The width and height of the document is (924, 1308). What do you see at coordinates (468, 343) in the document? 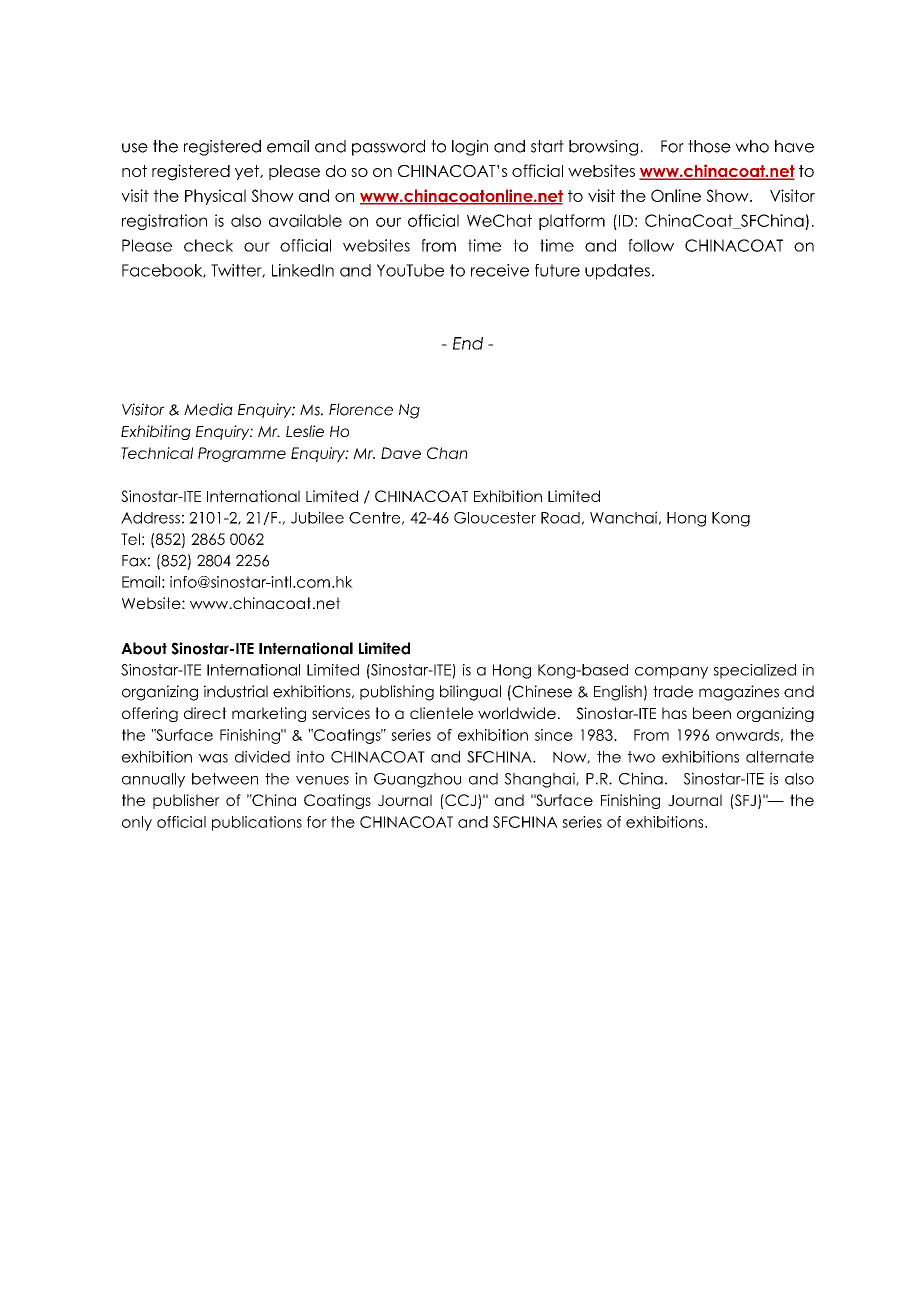
I see `End` at bounding box center [468, 343].
